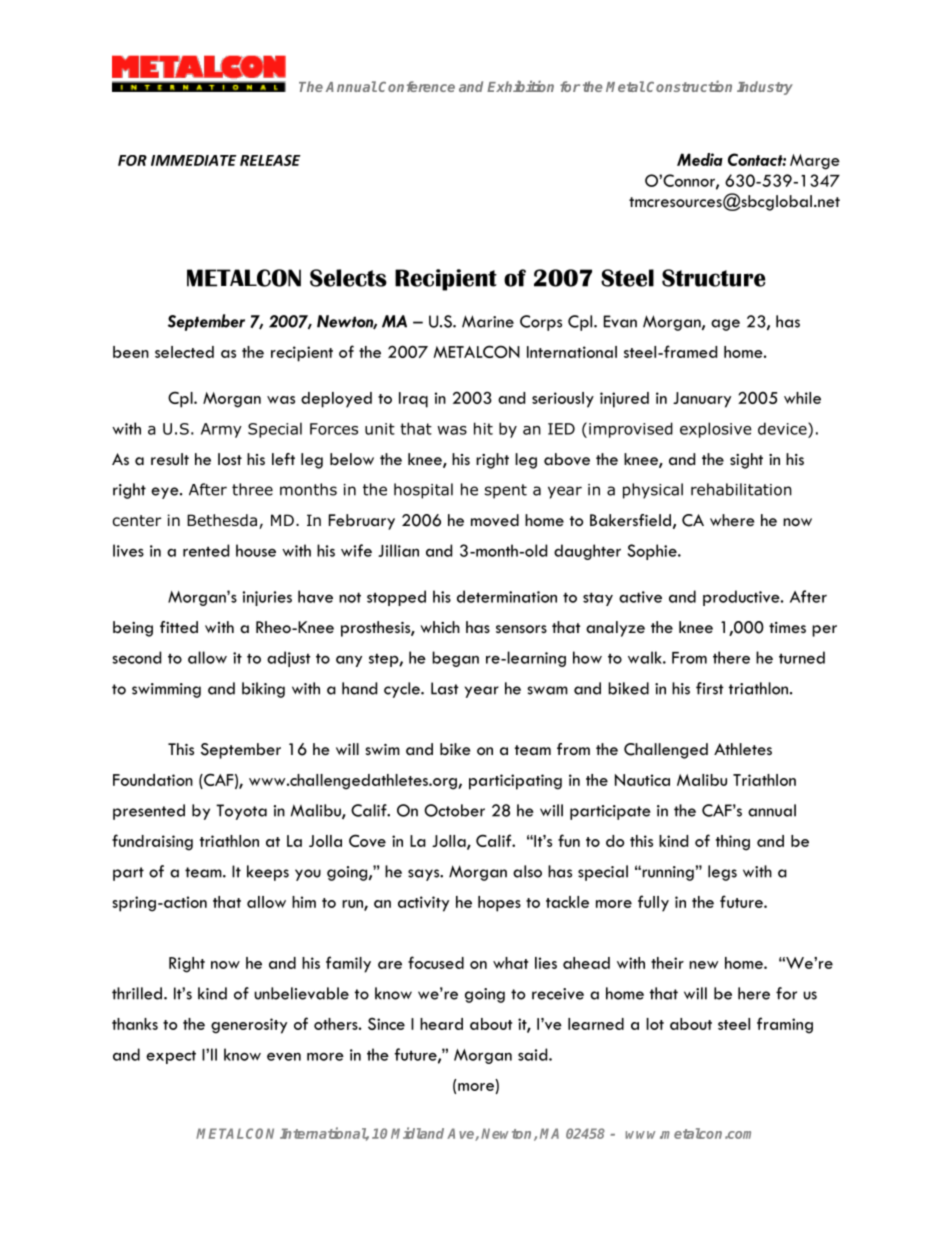  I want to click on keeps, so click(268, 873).
